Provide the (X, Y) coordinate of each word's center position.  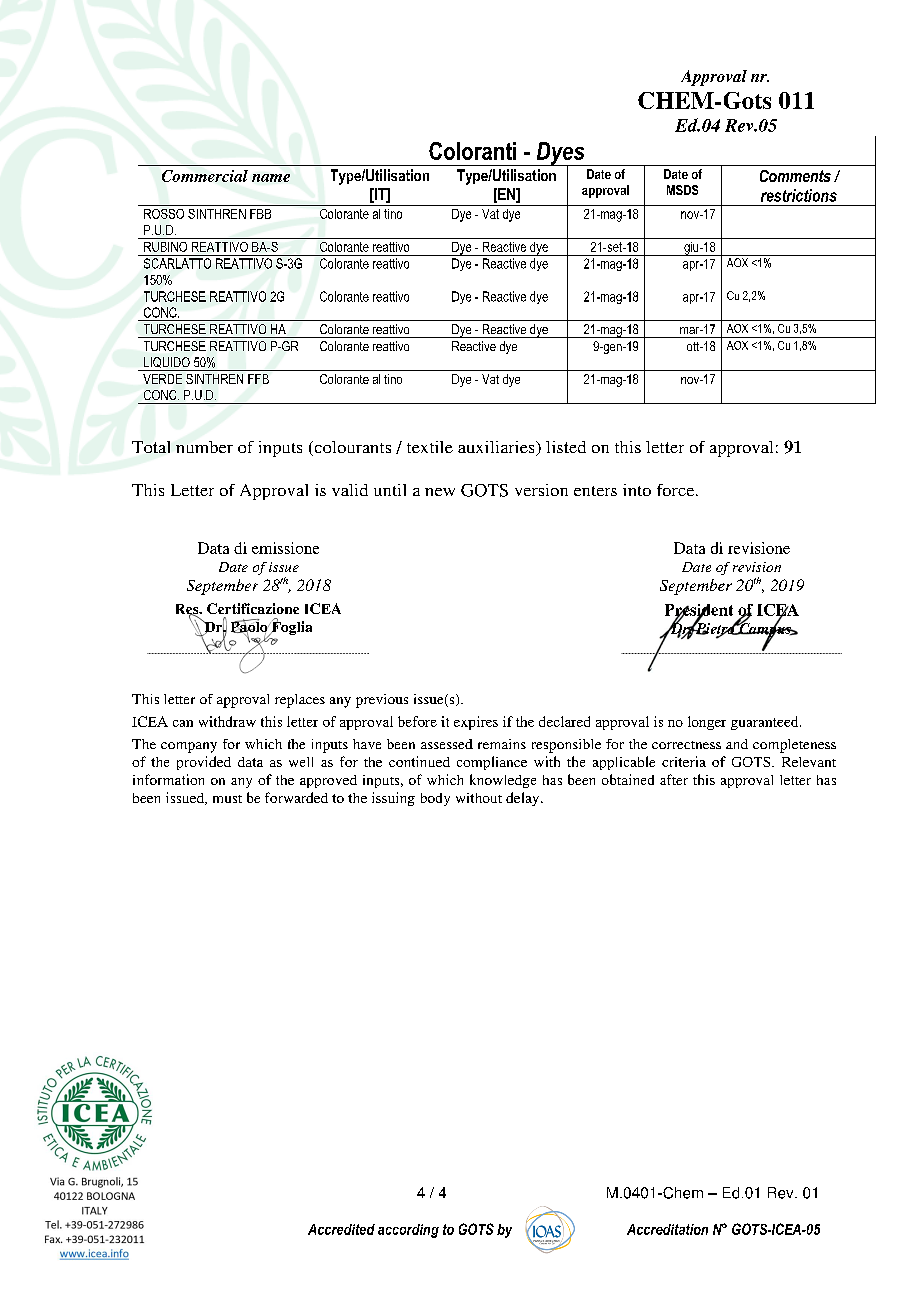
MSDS (682, 190)
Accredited (341, 1229)
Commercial (205, 176)
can (183, 723)
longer (707, 723)
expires (476, 723)
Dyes (560, 154)
